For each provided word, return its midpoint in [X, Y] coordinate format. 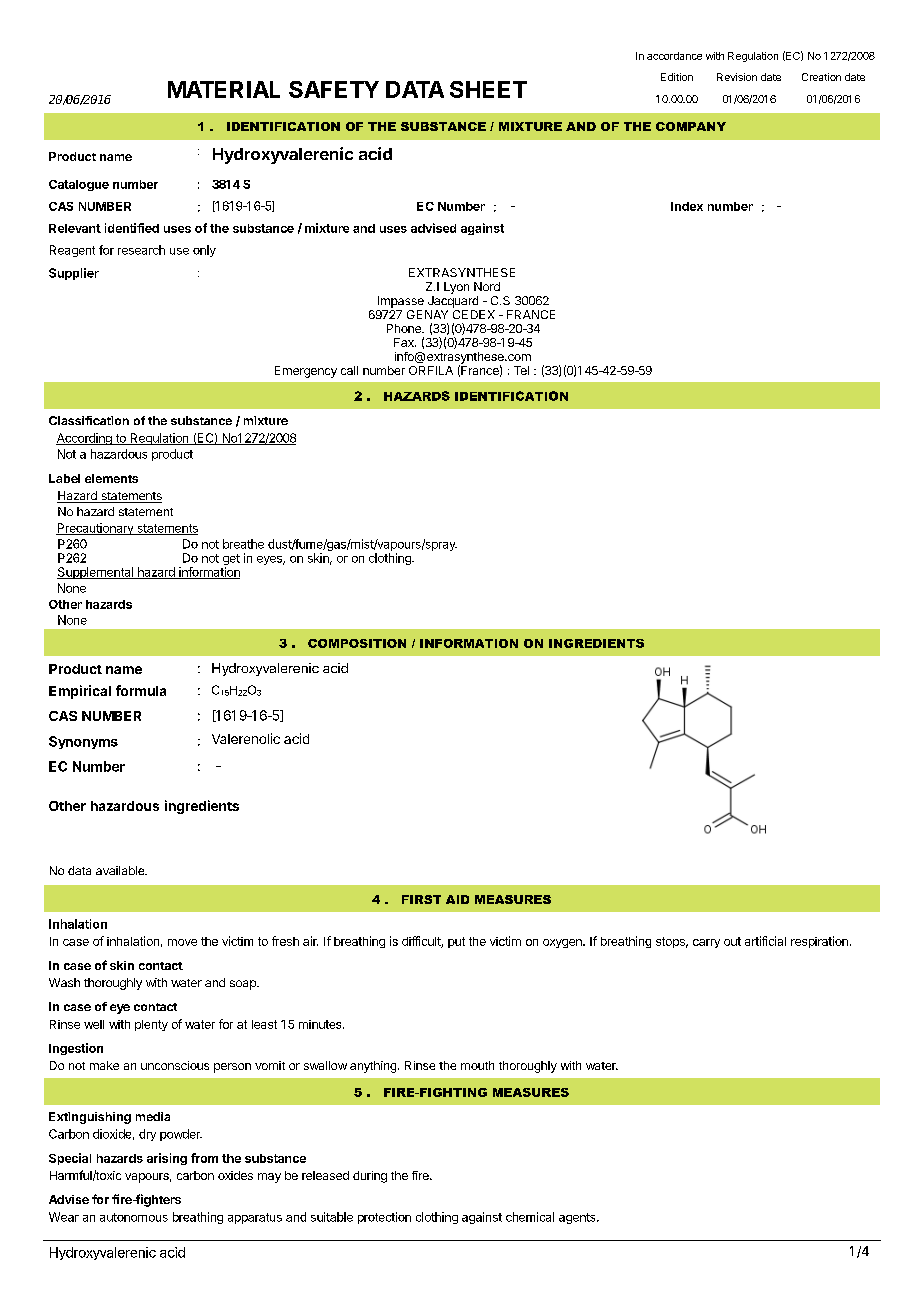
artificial [765, 941]
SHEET [488, 89]
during [370, 1177]
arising [167, 1159]
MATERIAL [224, 89]
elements [111, 478]
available [121, 870]
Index [687, 206]
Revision [737, 77]
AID [457, 899]
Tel [521, 370]
